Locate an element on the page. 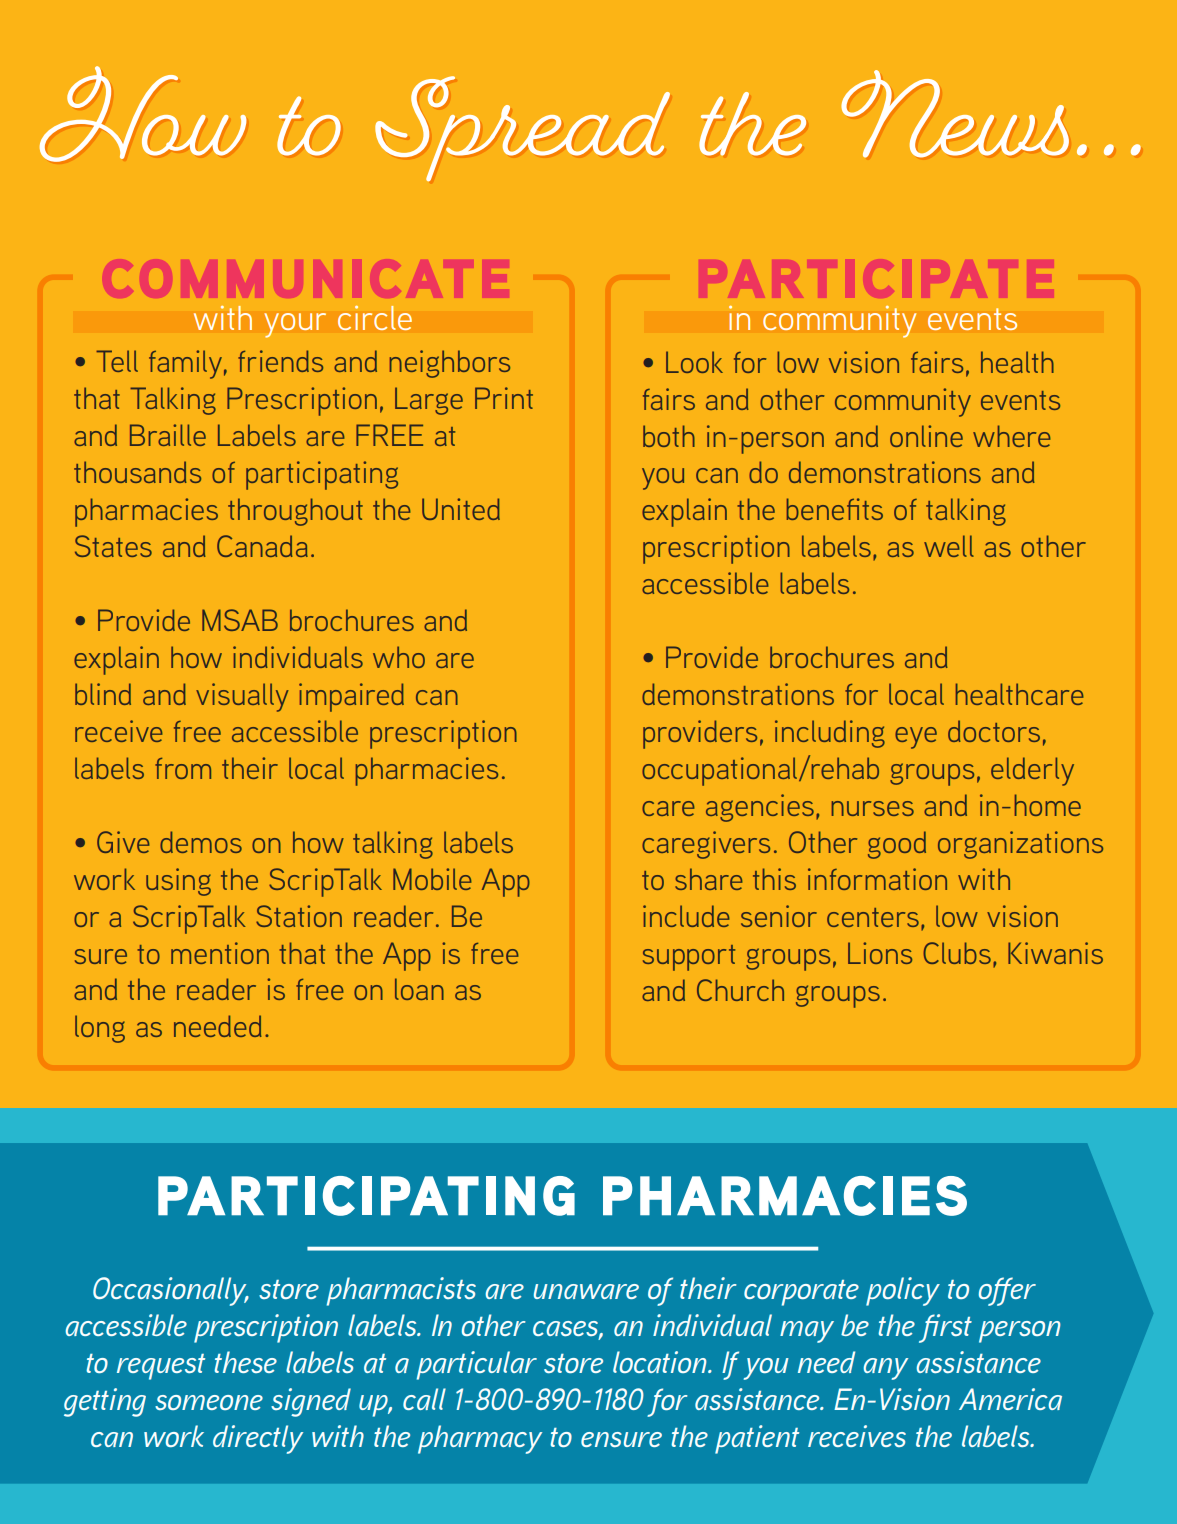  online is located at coordinates (926, 436).
